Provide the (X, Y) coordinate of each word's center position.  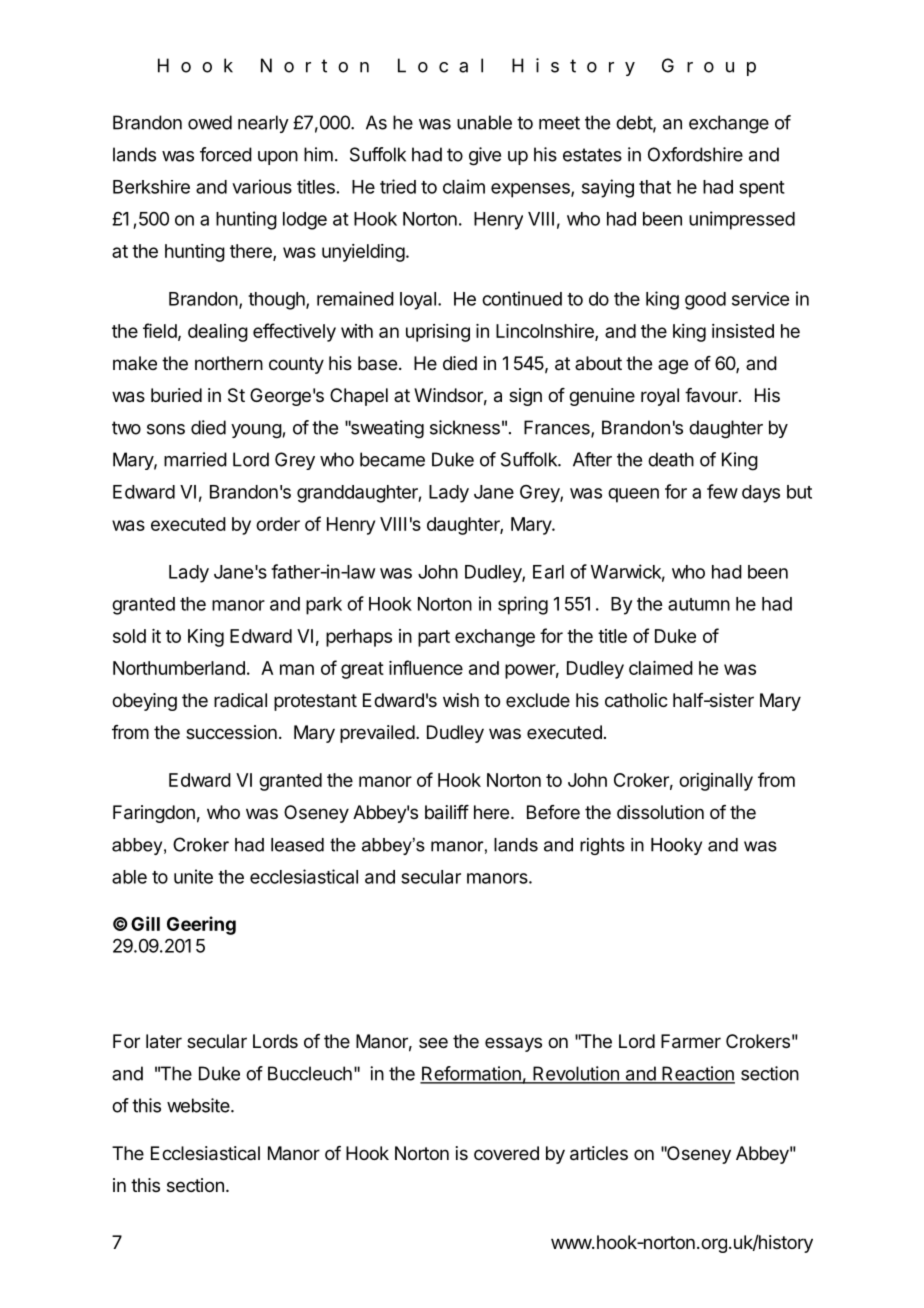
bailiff (447, 812)
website (199, 1105)
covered (506, 1153)
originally (716, 782)
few (722, 491)
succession (231, 732)
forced (226, 154)
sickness (465, 427)
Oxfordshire (695, 154)
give (485, 156)
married (195, 459)
